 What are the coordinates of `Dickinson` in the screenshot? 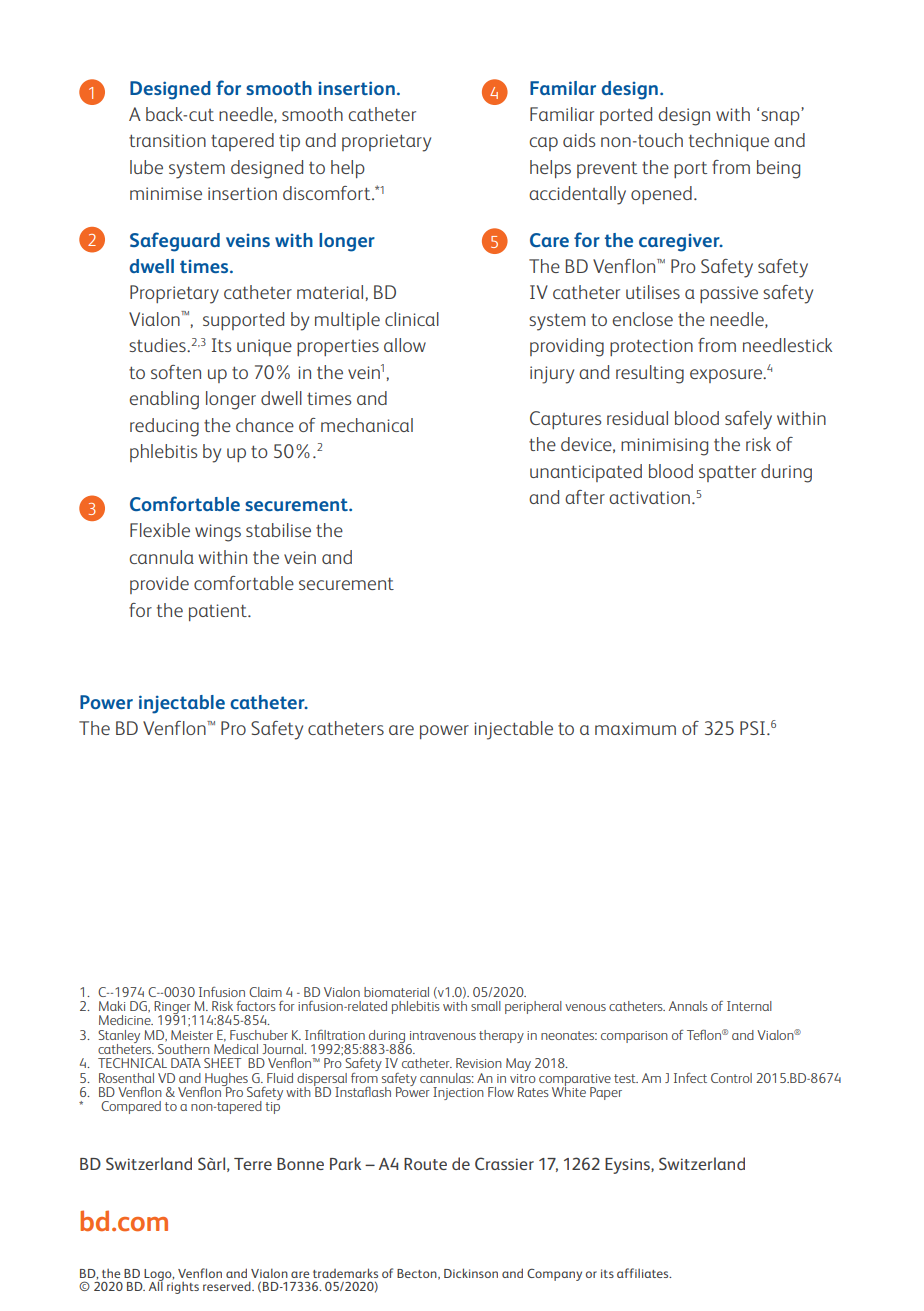 It's located at (471, 1273).
